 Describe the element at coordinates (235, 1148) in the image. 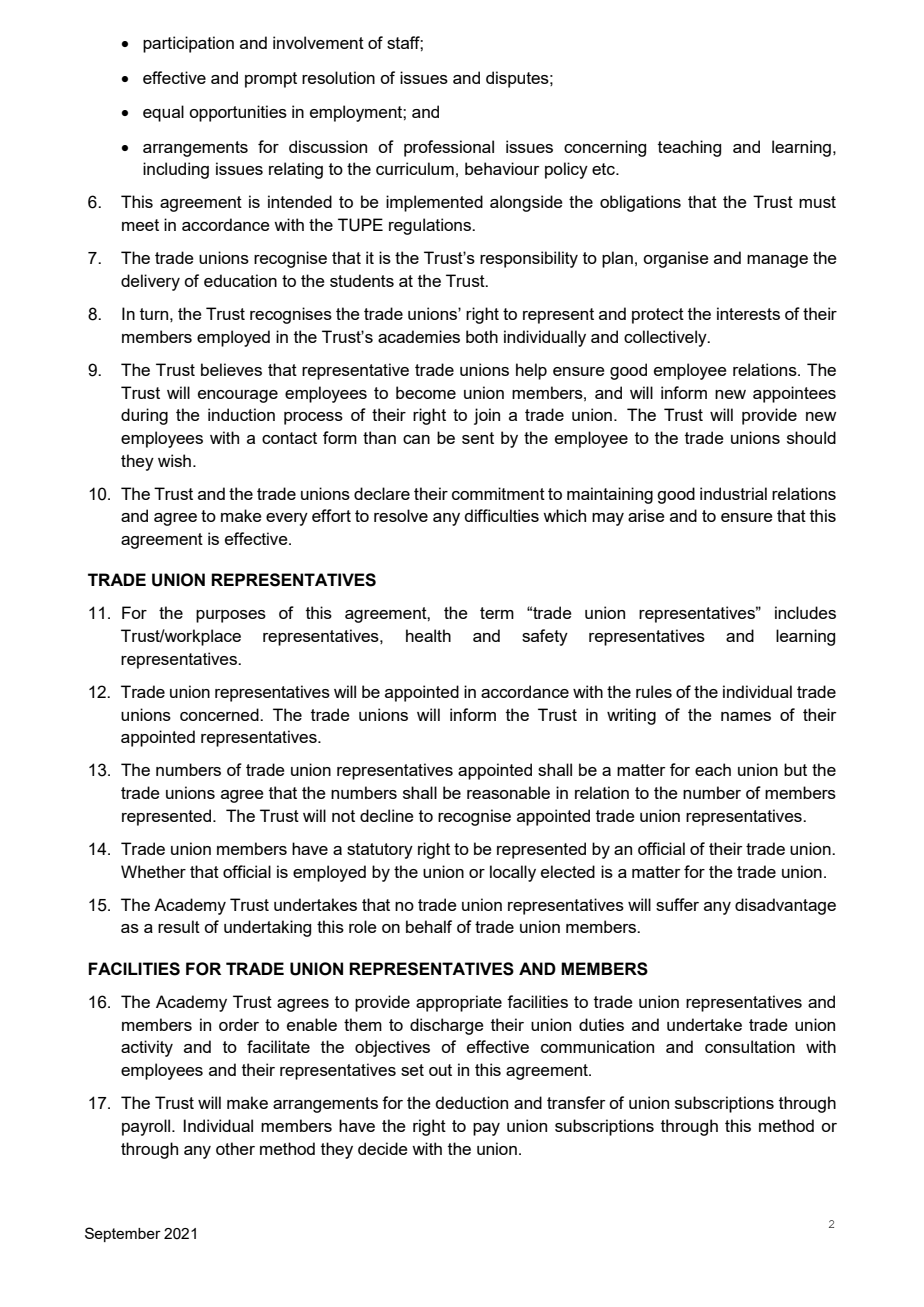

I see `other` at that location.
